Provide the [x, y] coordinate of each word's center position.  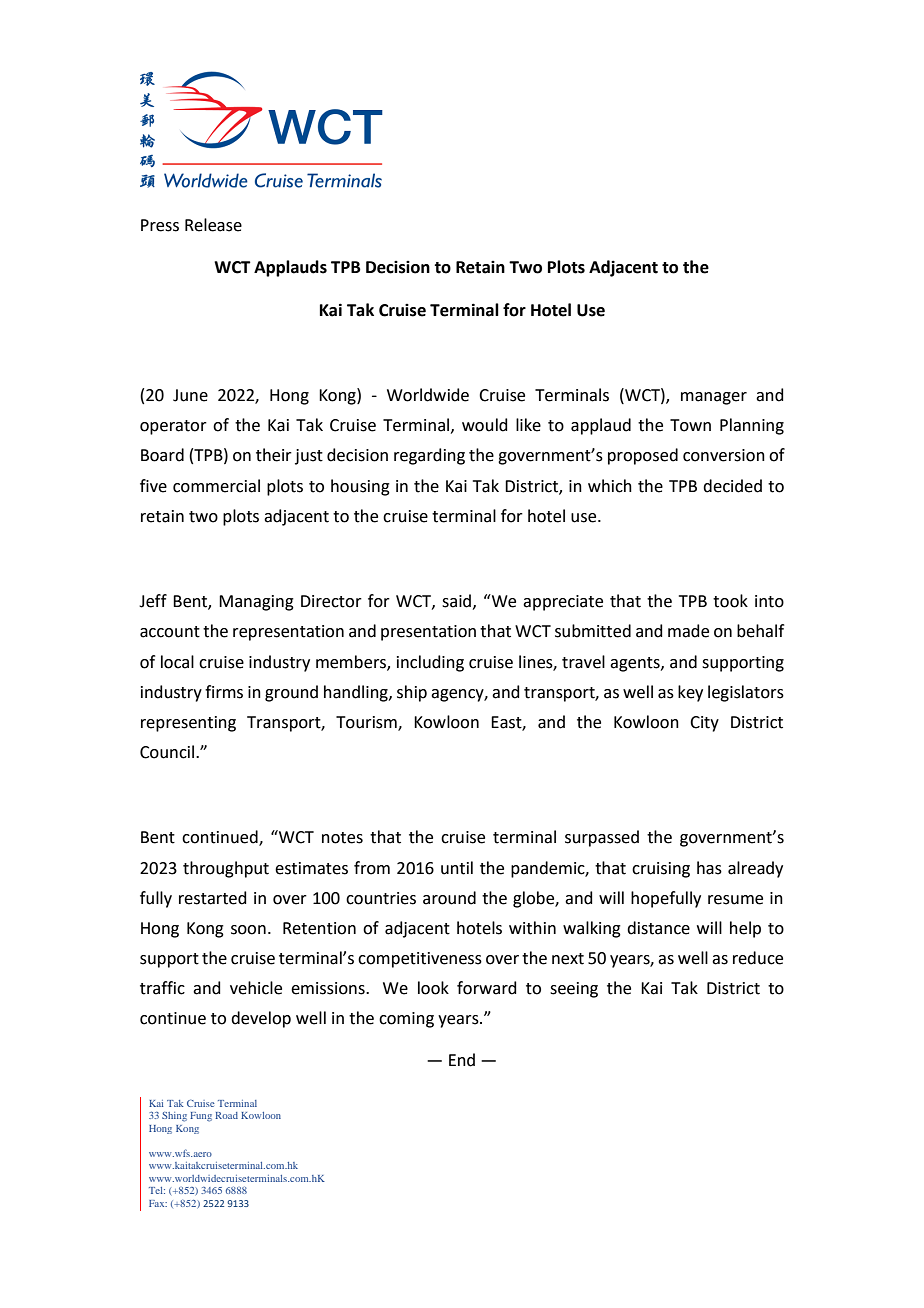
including [430, 663]
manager [714, 398]
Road [226, 1115]
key [690, 693]
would [485, 425]
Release [213, 225]
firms [224, 692]
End [462, 1060]
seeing [574, 990]
